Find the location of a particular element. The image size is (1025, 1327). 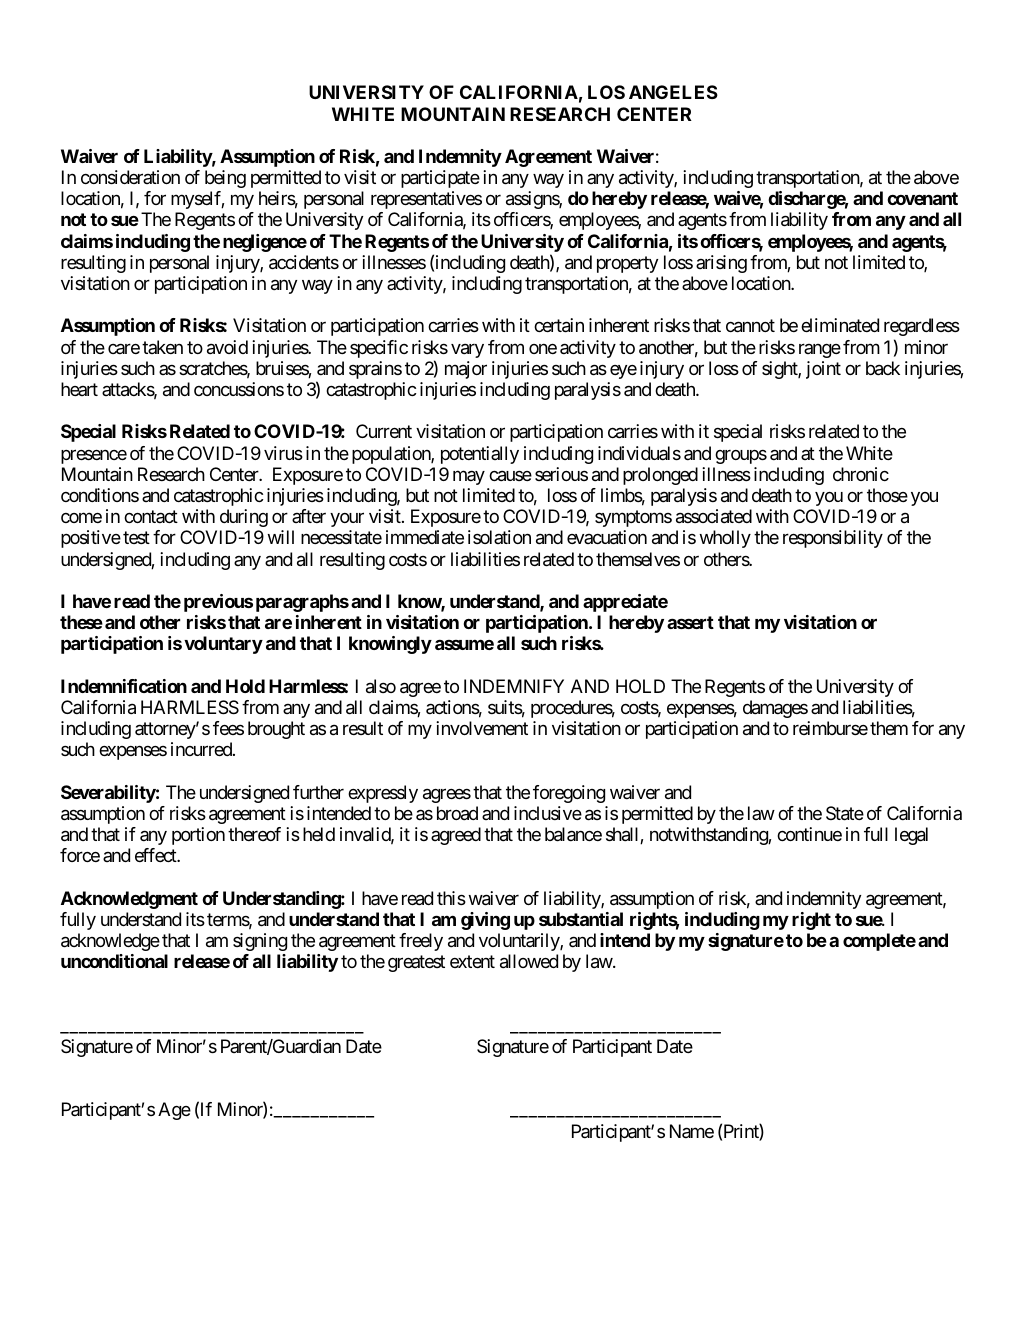

isolation is located at coordinates (499, 537).
